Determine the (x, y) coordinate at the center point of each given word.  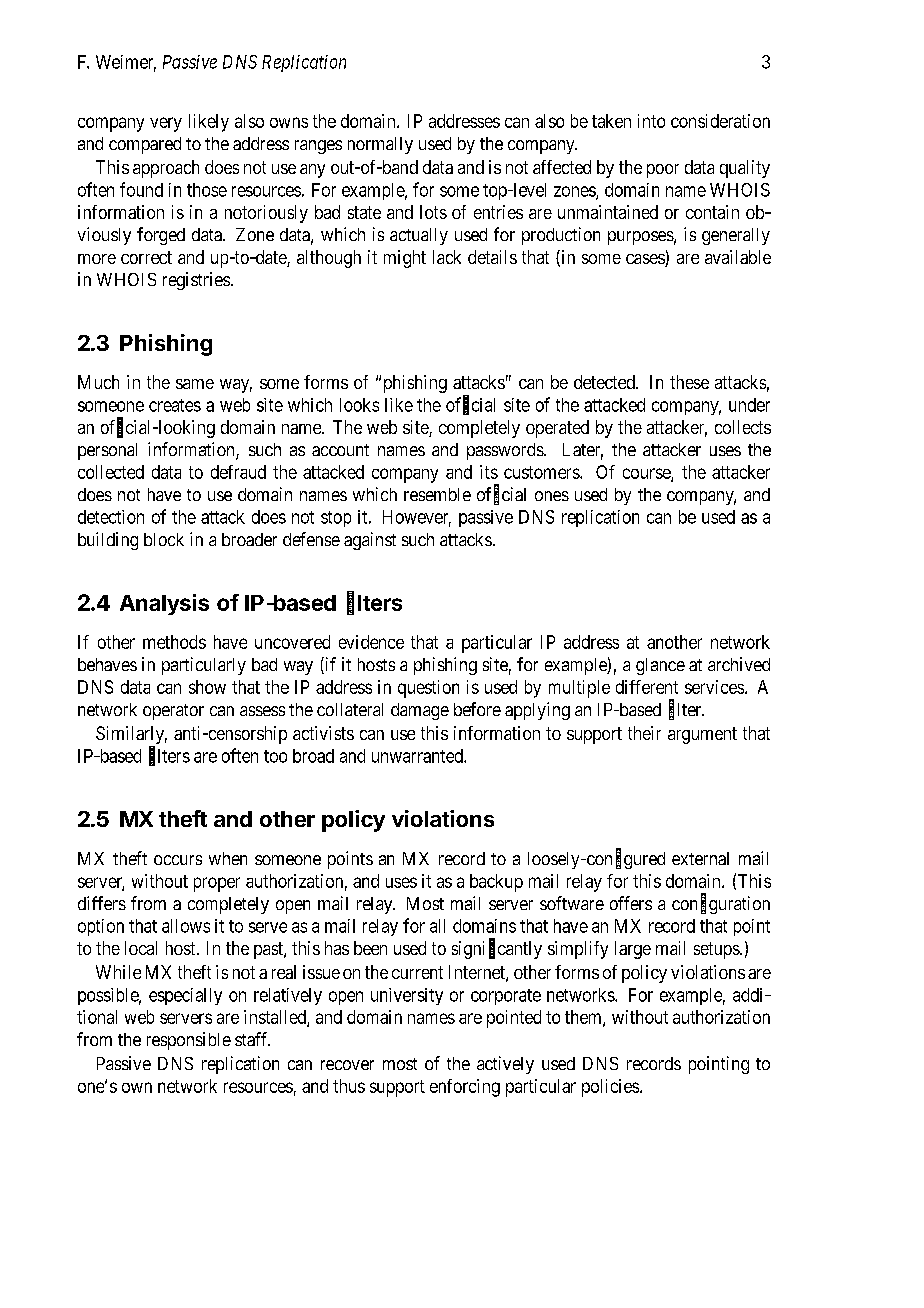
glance (660, 666)
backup (496, 883)
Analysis (164, 604)
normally (380, 145)
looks (359, 405)
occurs (178, 860)
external (700, 858)
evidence (371, 642)
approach (166, 169)
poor (663, 171)
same (195, 384)
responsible (189, 1041)
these (689, 382)
